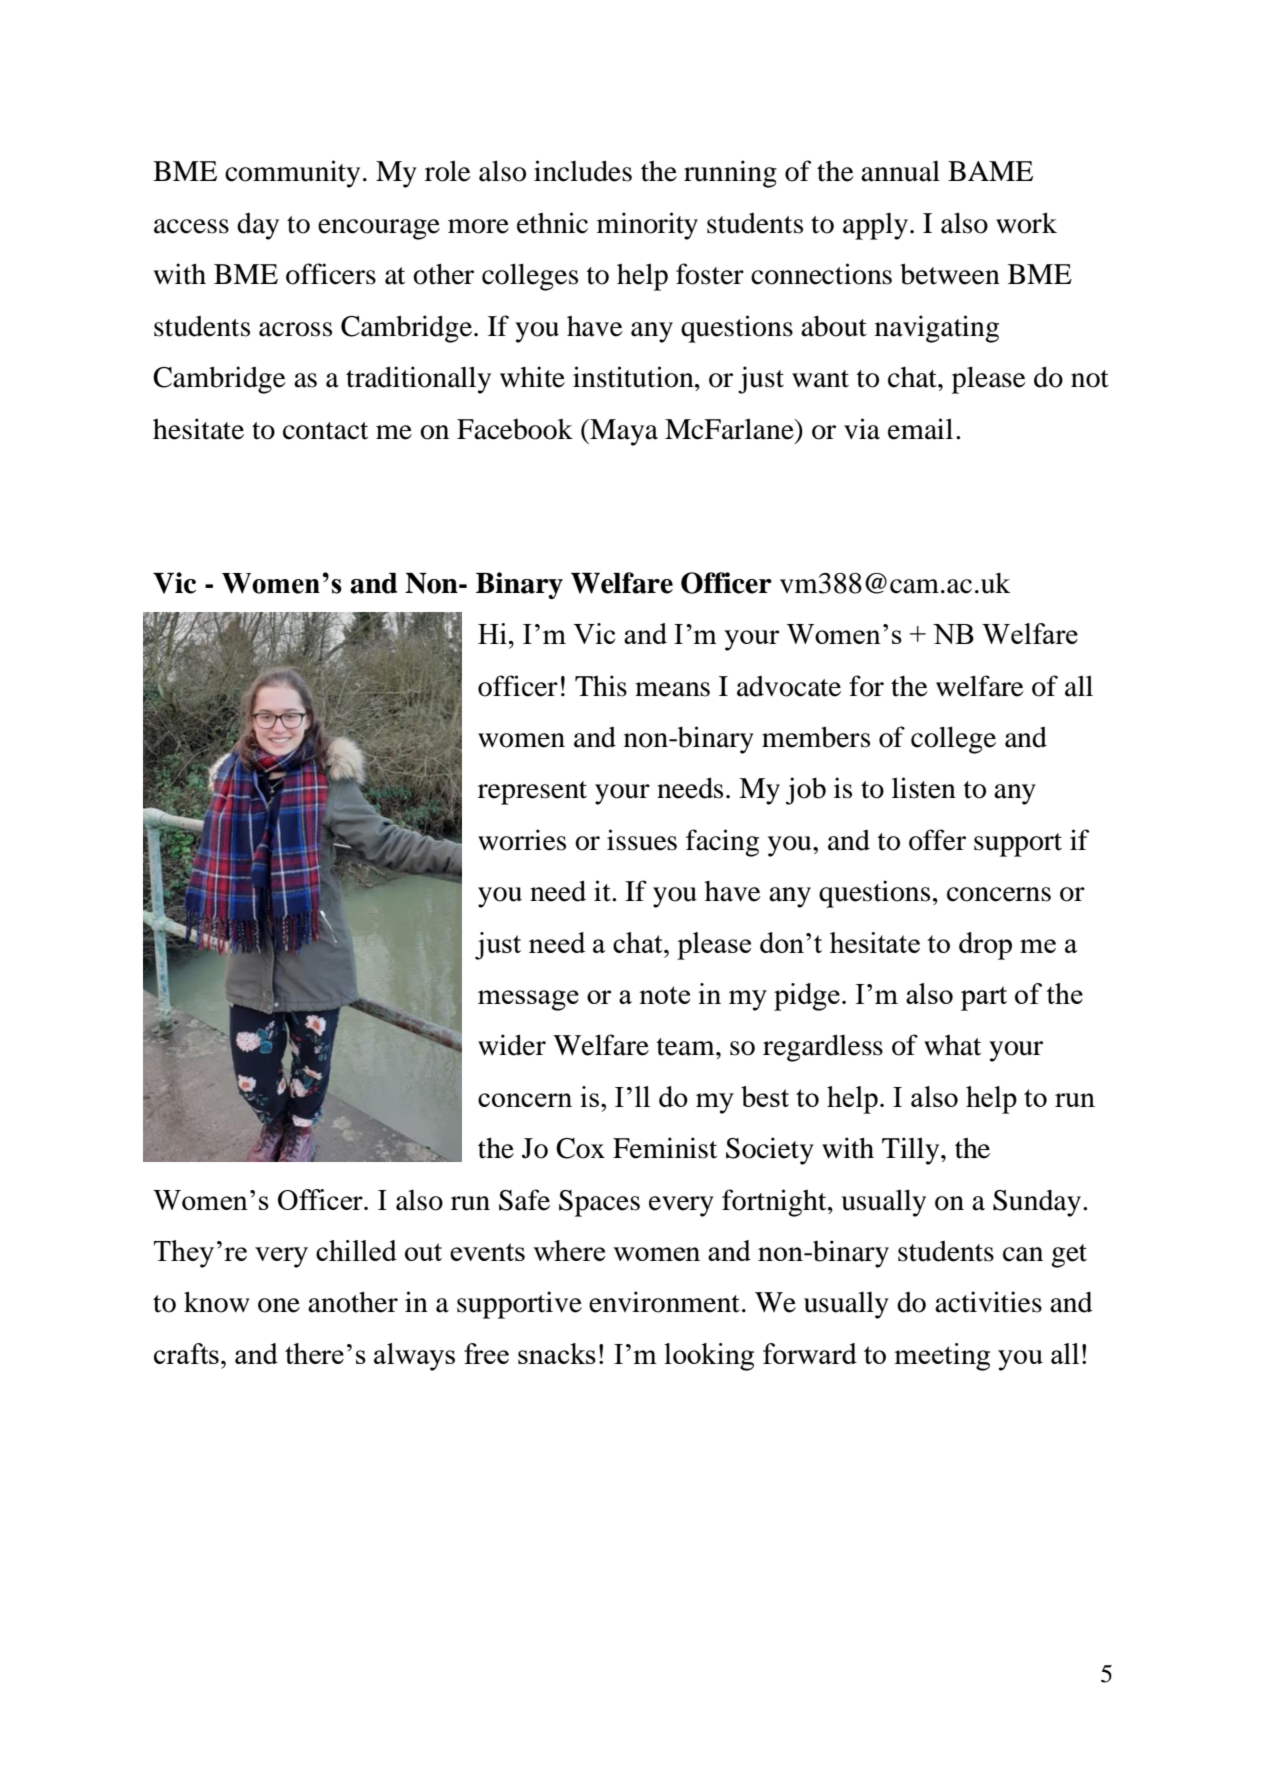  What do you see at coordinates (292, 174) in the screenshot?
I see `community` at bounding box center [292, 174].
